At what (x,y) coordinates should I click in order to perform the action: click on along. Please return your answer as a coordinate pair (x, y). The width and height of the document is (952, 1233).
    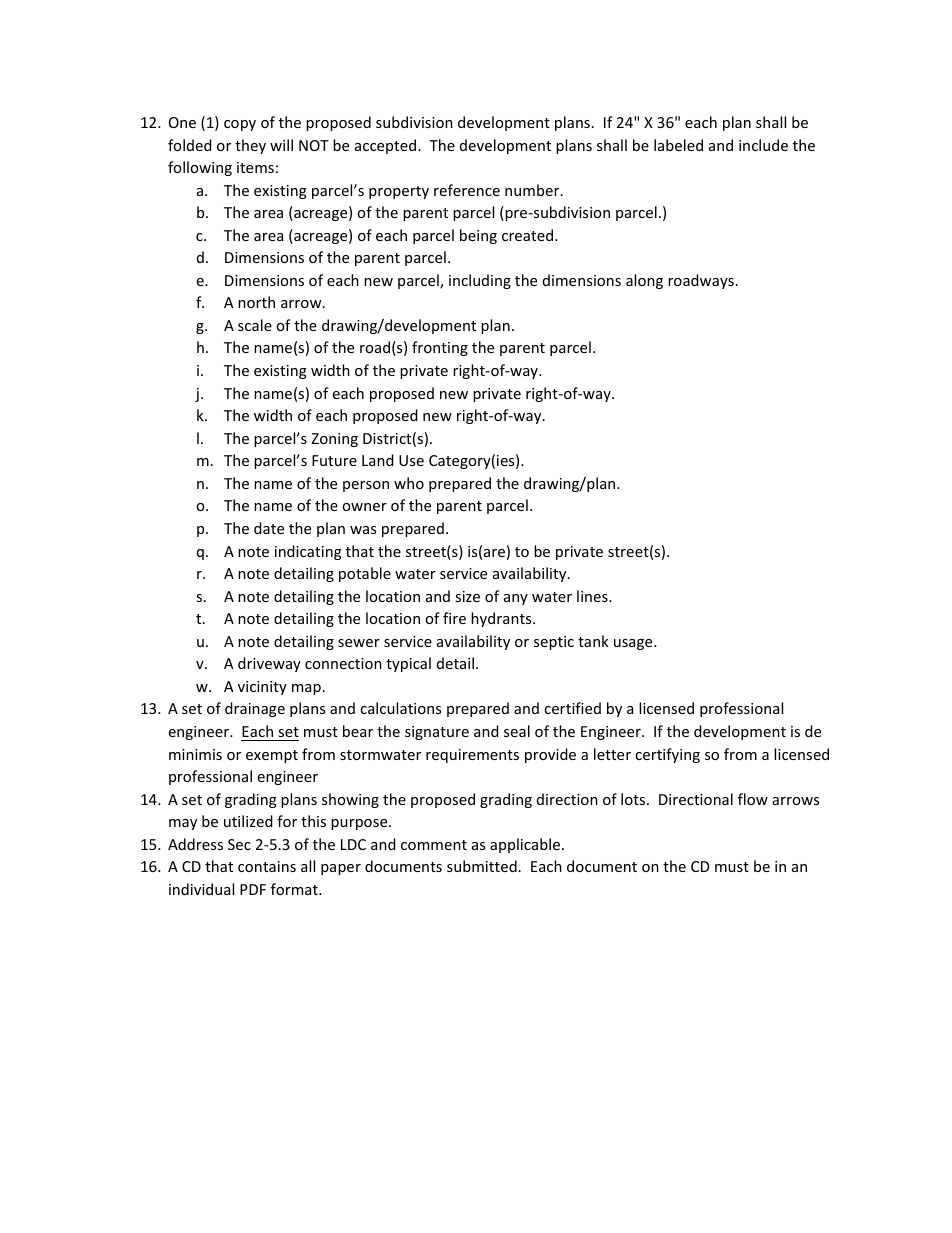
    Looking at the image, I should click on (644, 281).
